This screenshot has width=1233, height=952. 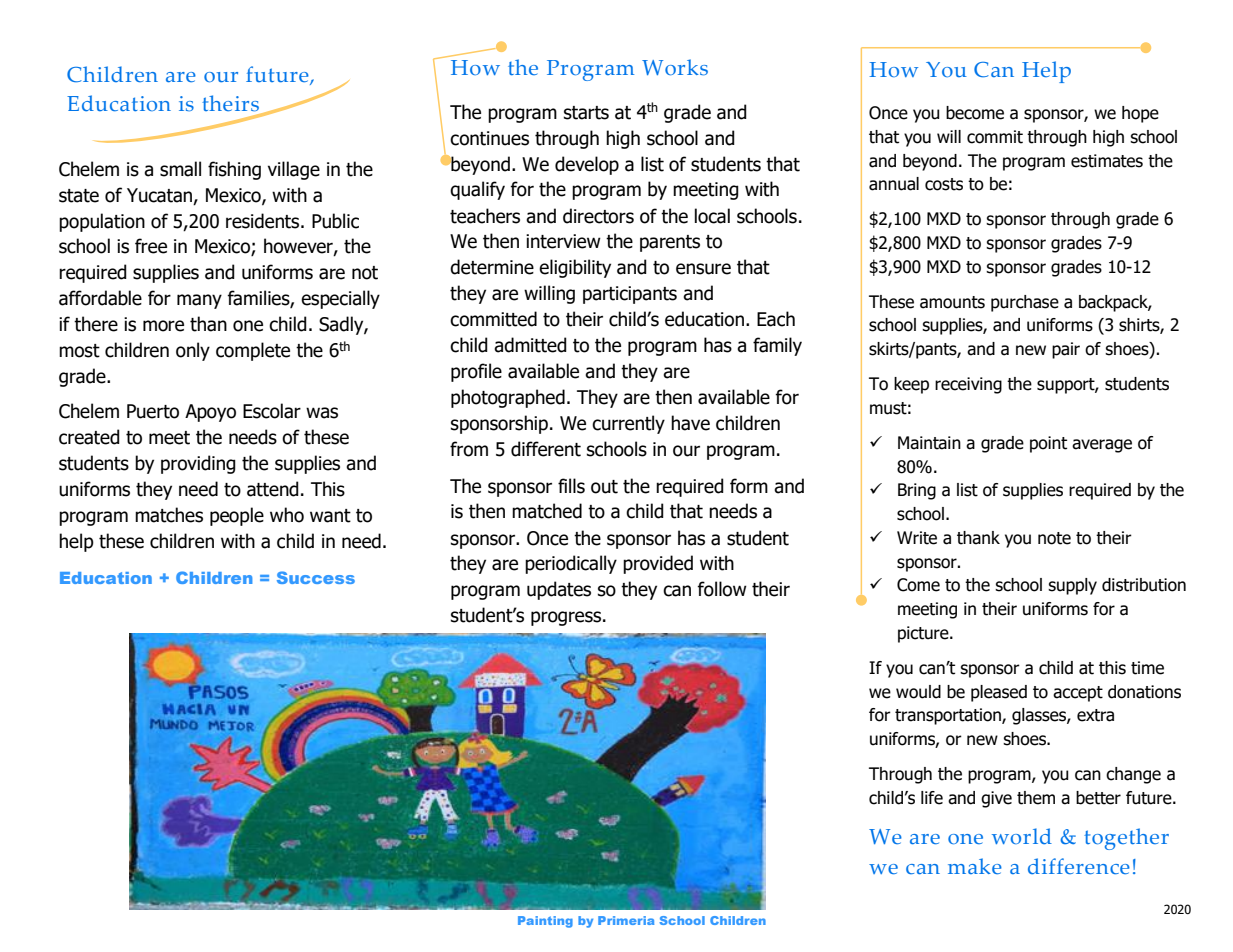 What do you see at coordinates (975, 866) in the screenshot?
I see `make` at bounding box center [975, 866].
